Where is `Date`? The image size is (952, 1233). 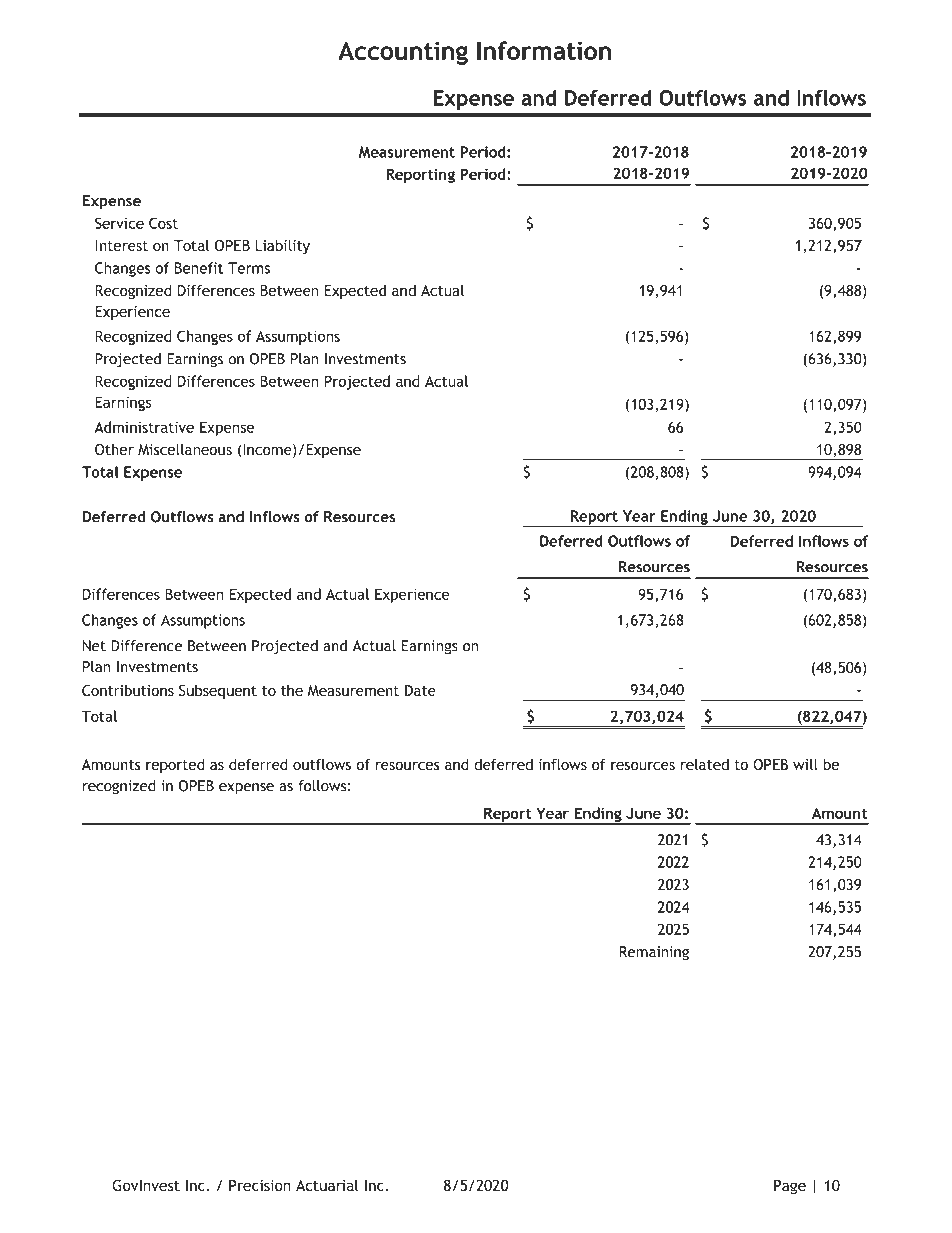
Date is located at coordinates (420, 690).
